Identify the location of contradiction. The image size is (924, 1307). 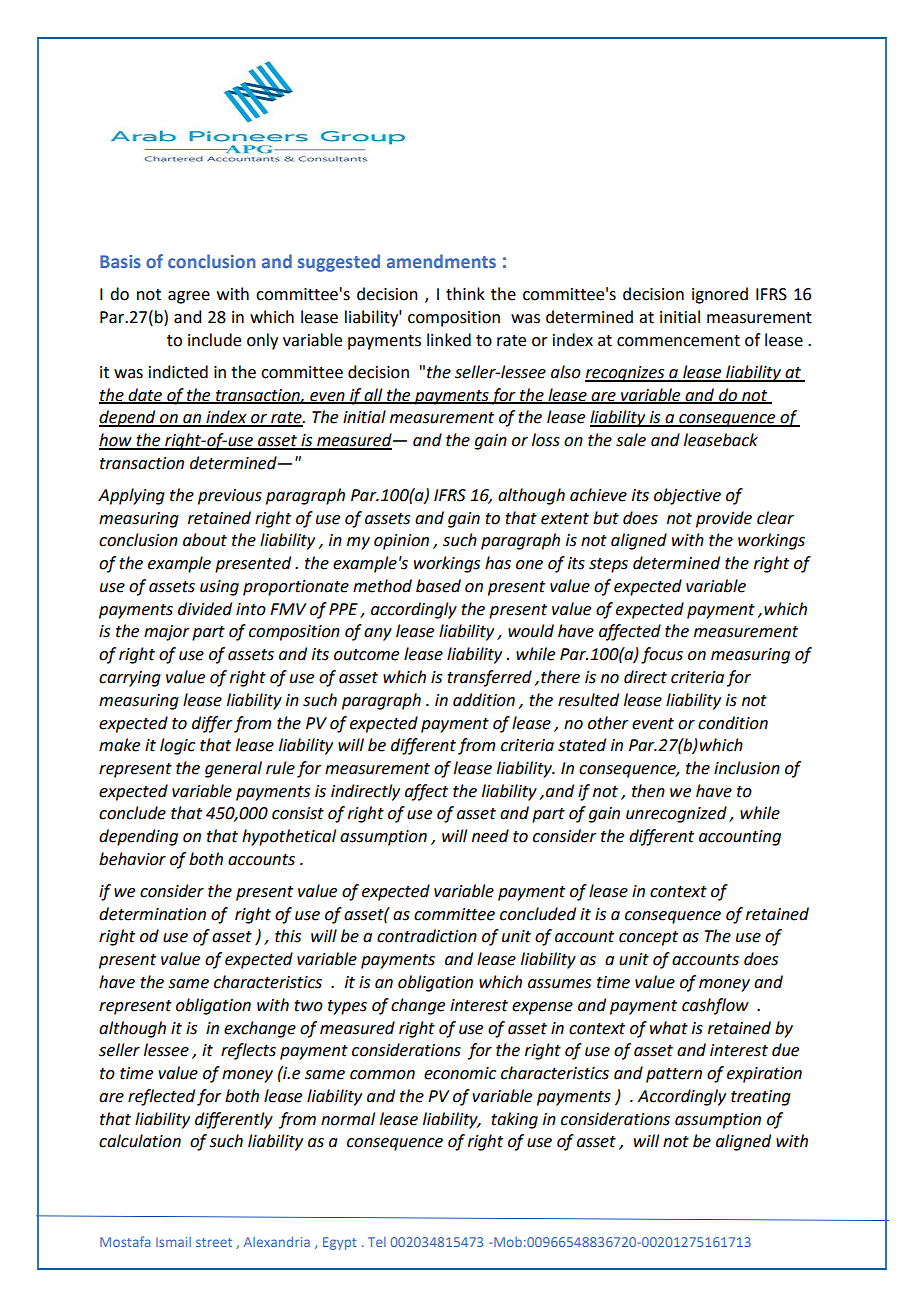
(427, 936).
